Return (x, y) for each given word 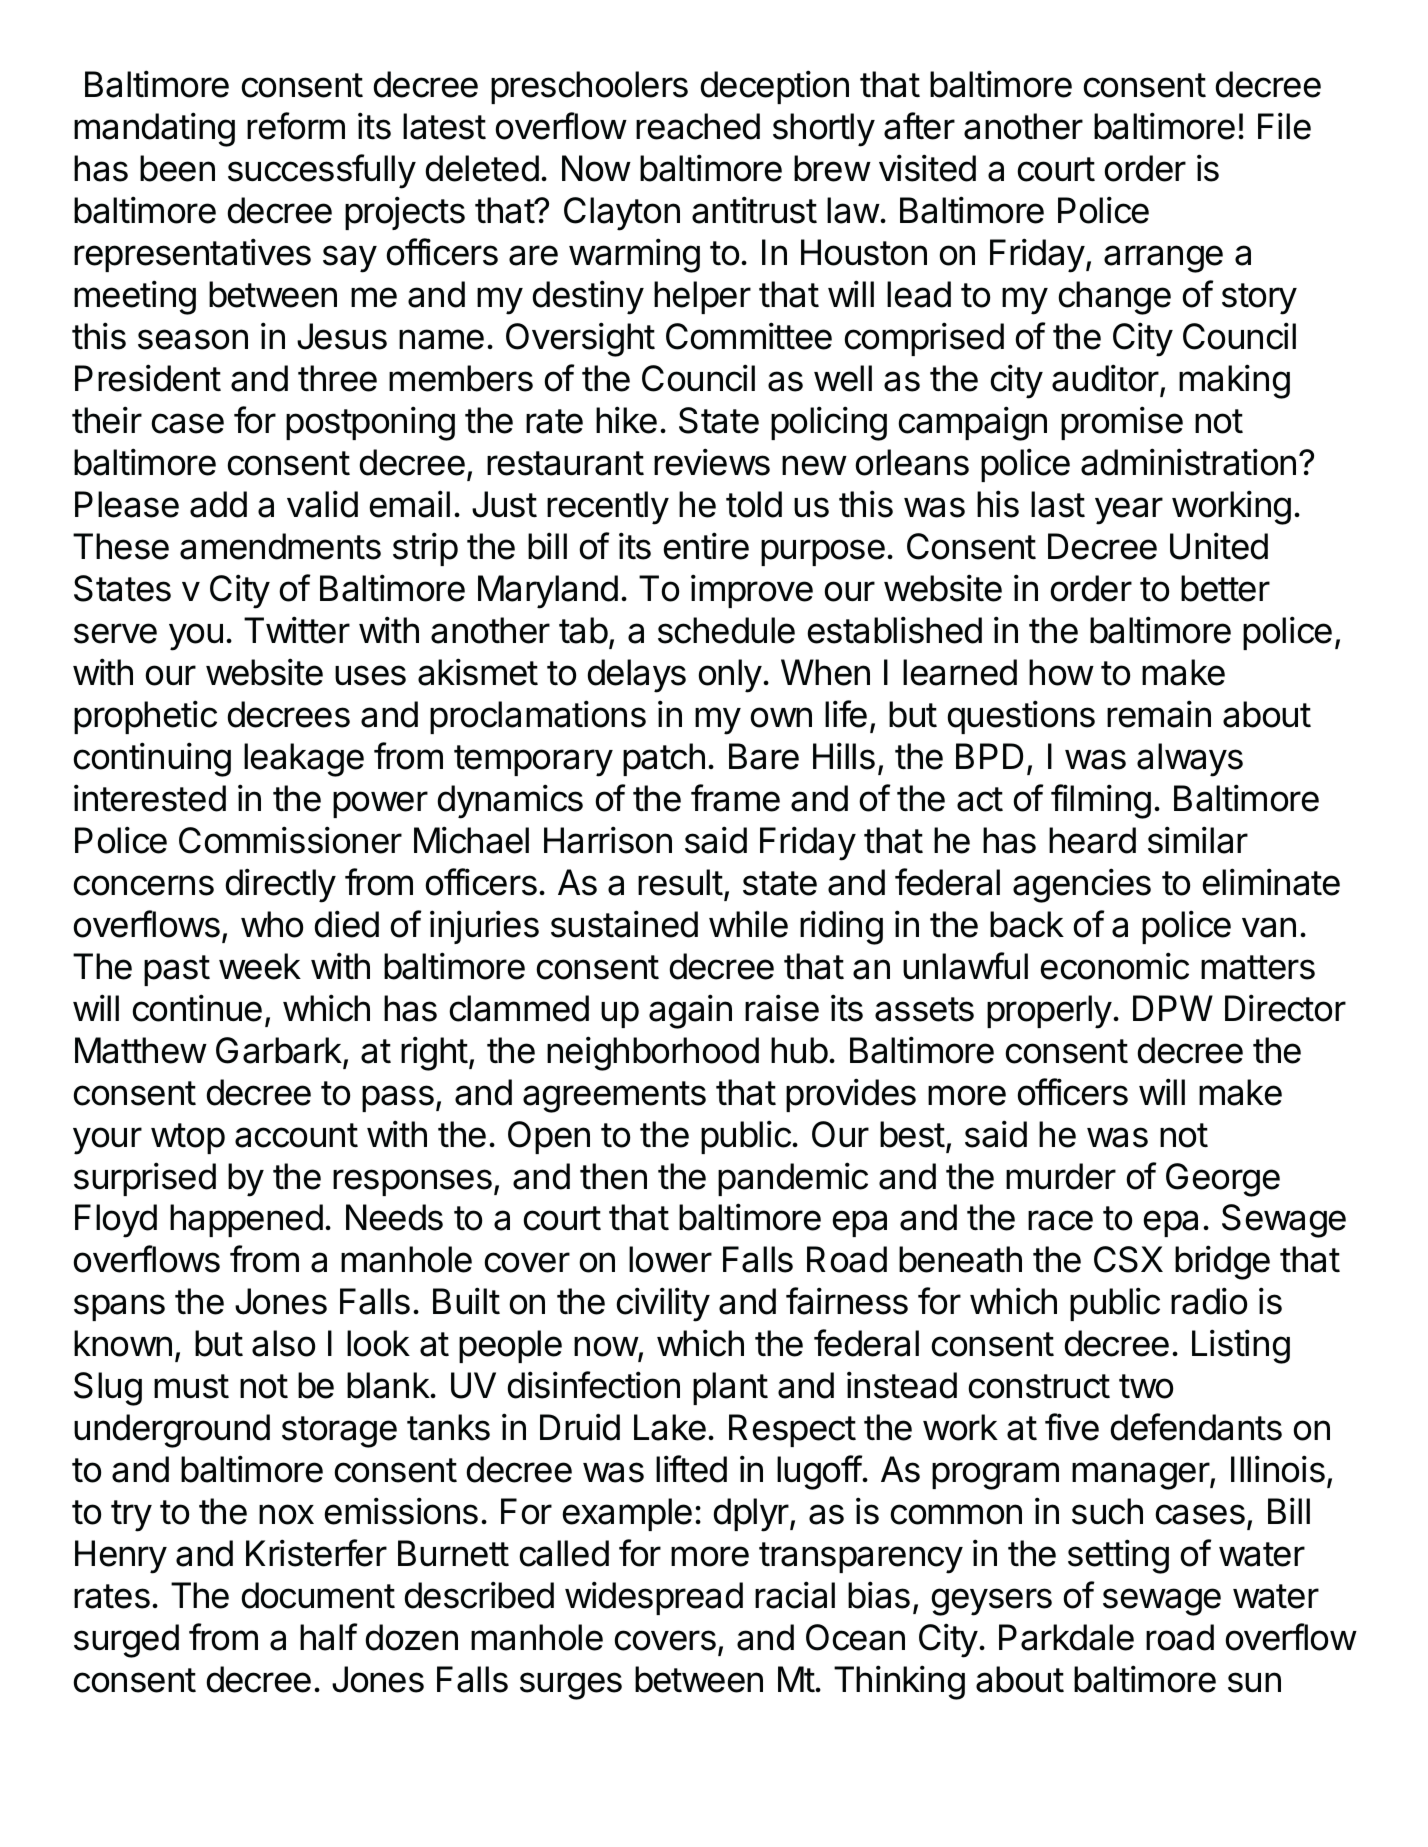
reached (698, 126)
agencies (1082, 885)
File (1284, 126)
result (680, 882)
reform (296, 126)
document (318, 1595)
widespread (654, 1598)
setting (1118, 1556)
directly (280, 885)
